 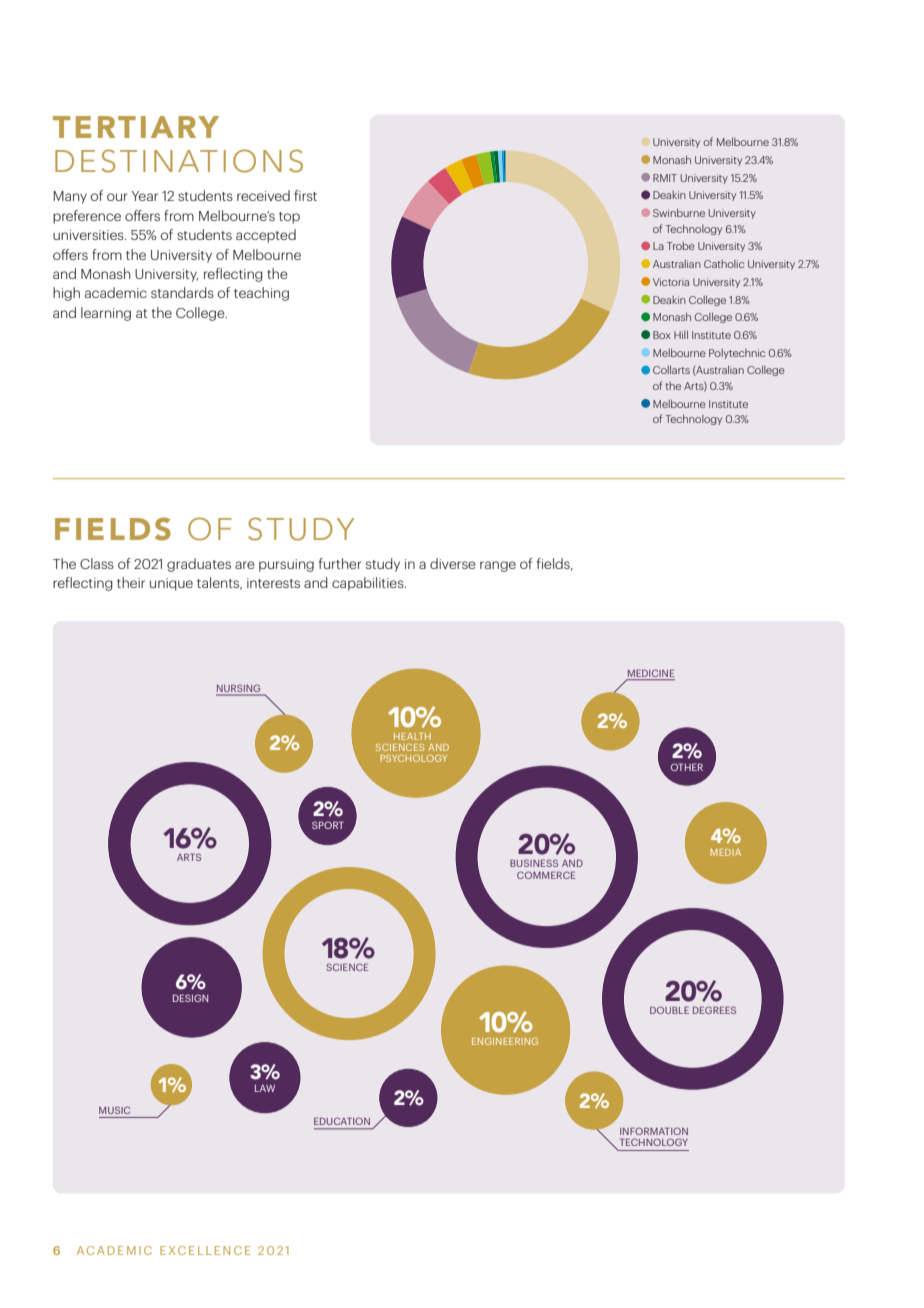 I want to click on INFORMATION, so click(x=654, y=1131).
